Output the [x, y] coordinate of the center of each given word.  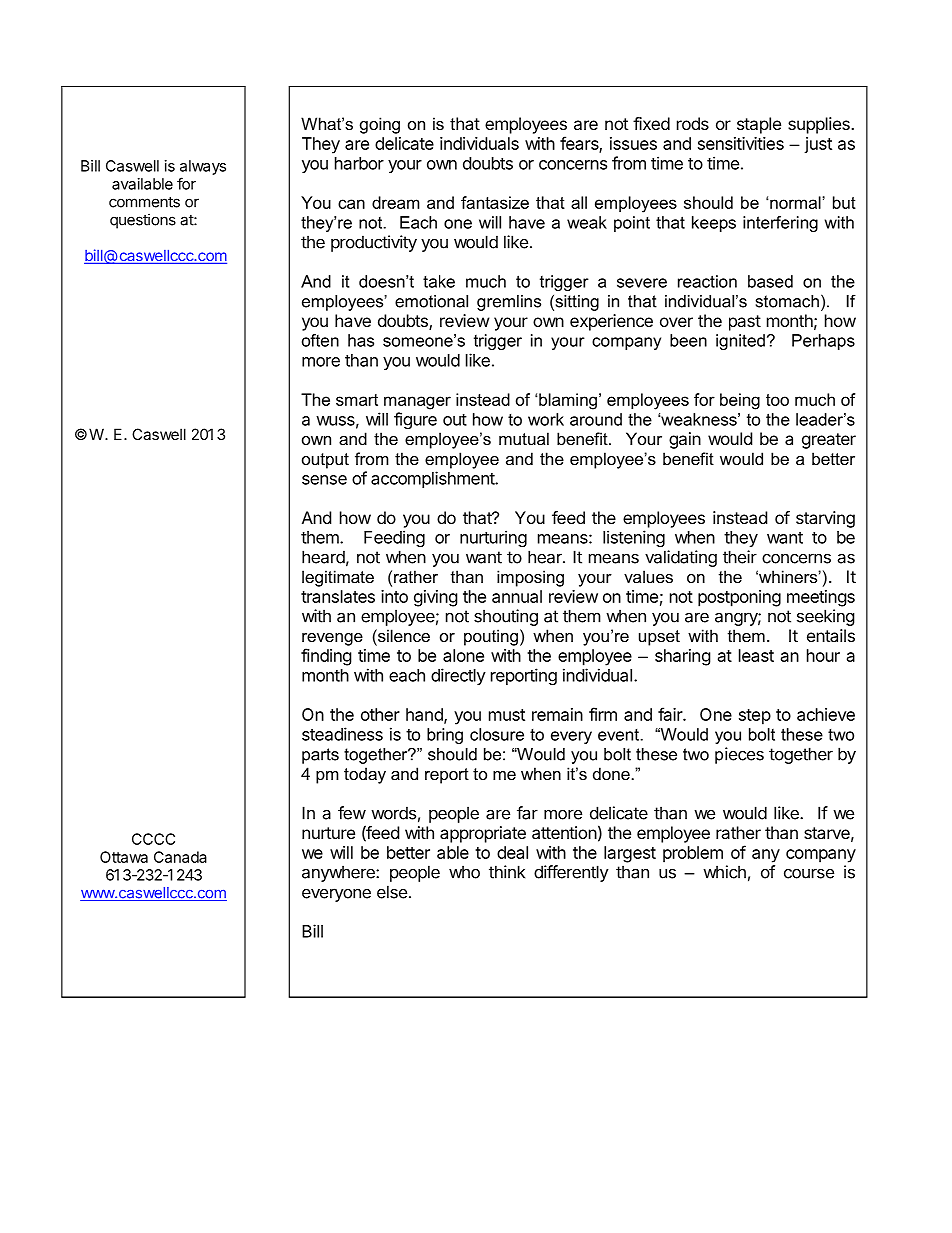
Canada [180, 857]
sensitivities [741, 143]
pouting [491, 637]
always [203, 167]
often [320, 340]
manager [417, 403]
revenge [332, 639]
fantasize [495, 202]
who [464, 872]
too [777, 400]
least [756, 655]
